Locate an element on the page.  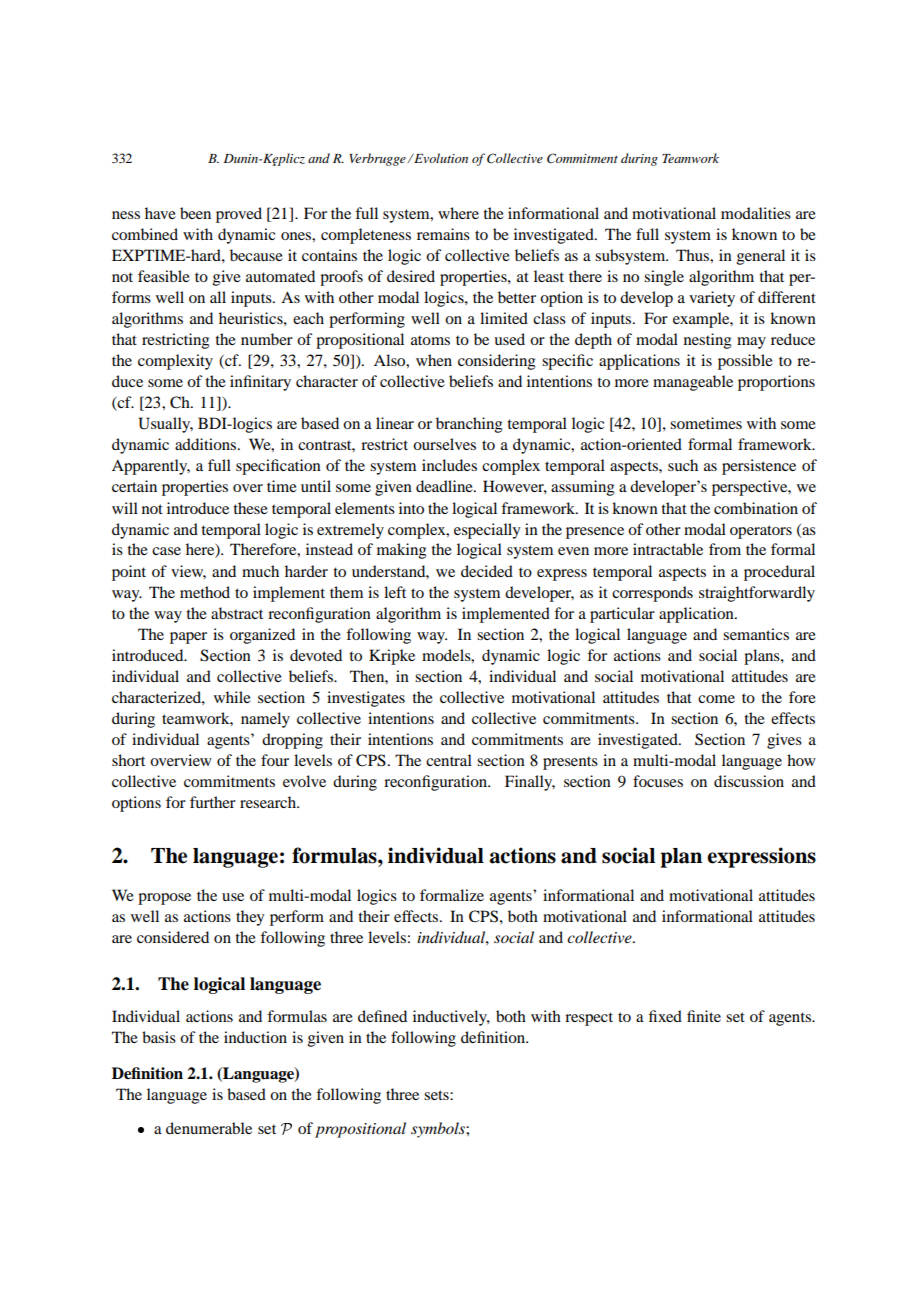
combination is located at coordinates (756, 508).
